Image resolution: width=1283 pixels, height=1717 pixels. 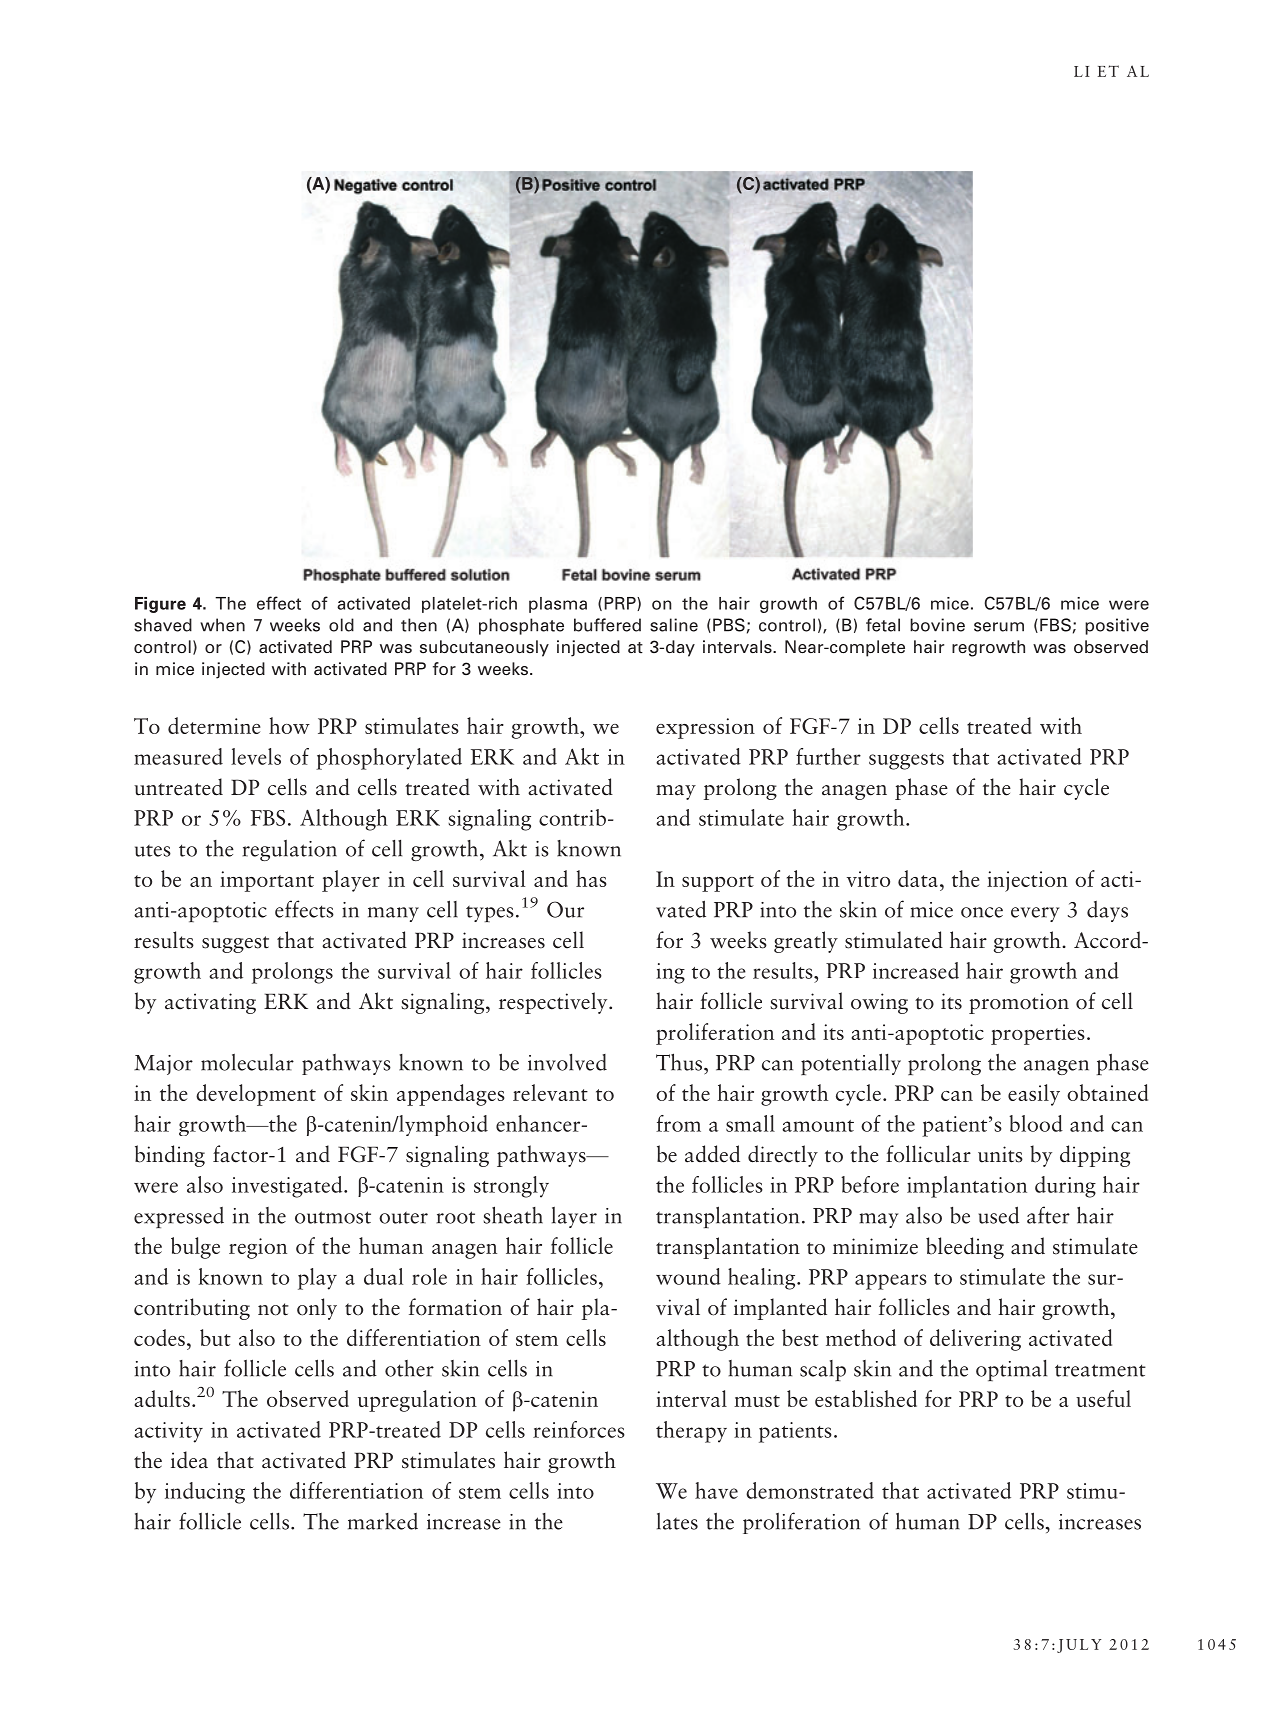 What do you see at coordinates (513, 1215) in the screenshot?
I see `sheath` at bounding box center [513, 1215].
